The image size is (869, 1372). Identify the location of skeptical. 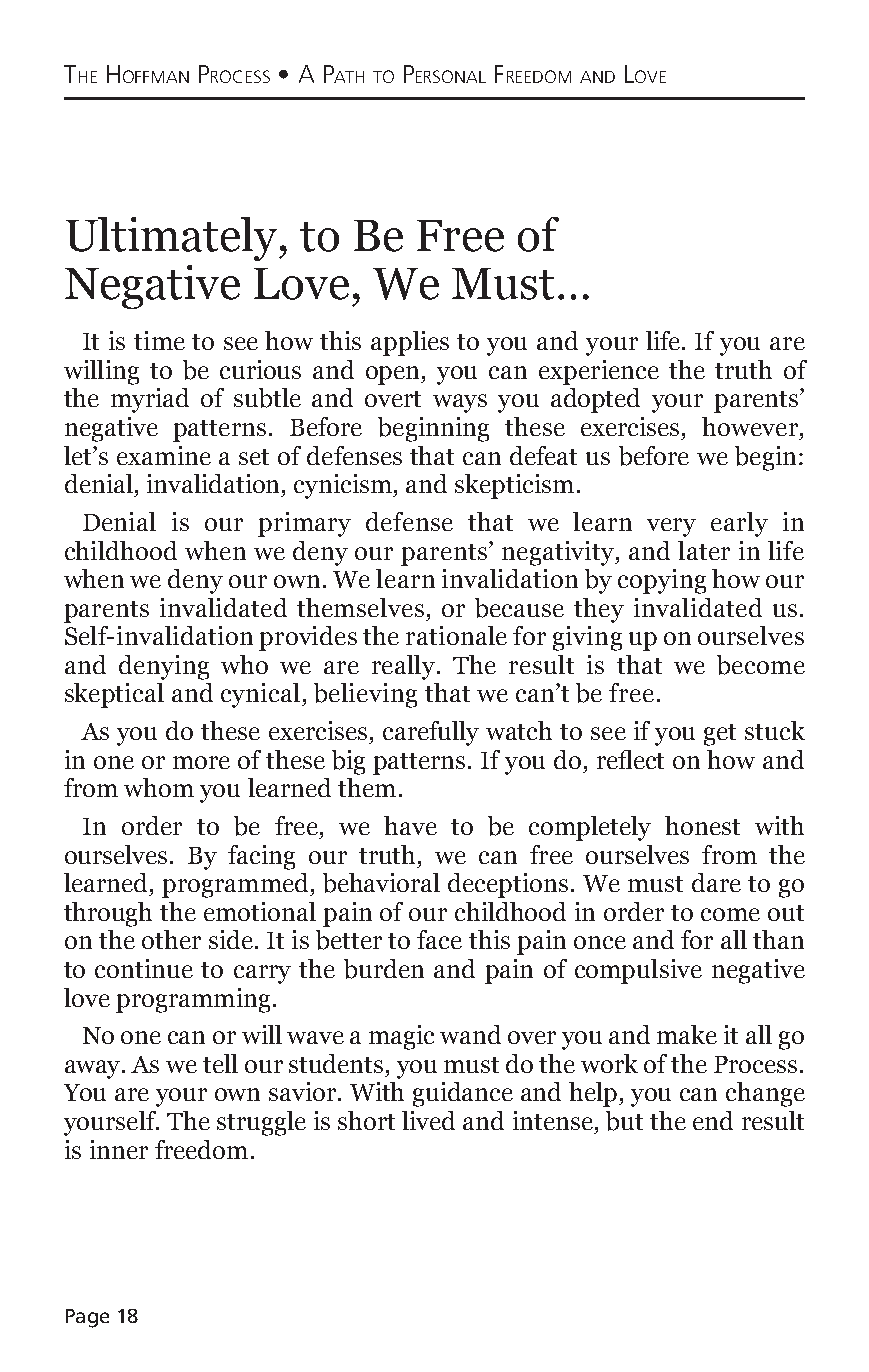
(114, 695).
